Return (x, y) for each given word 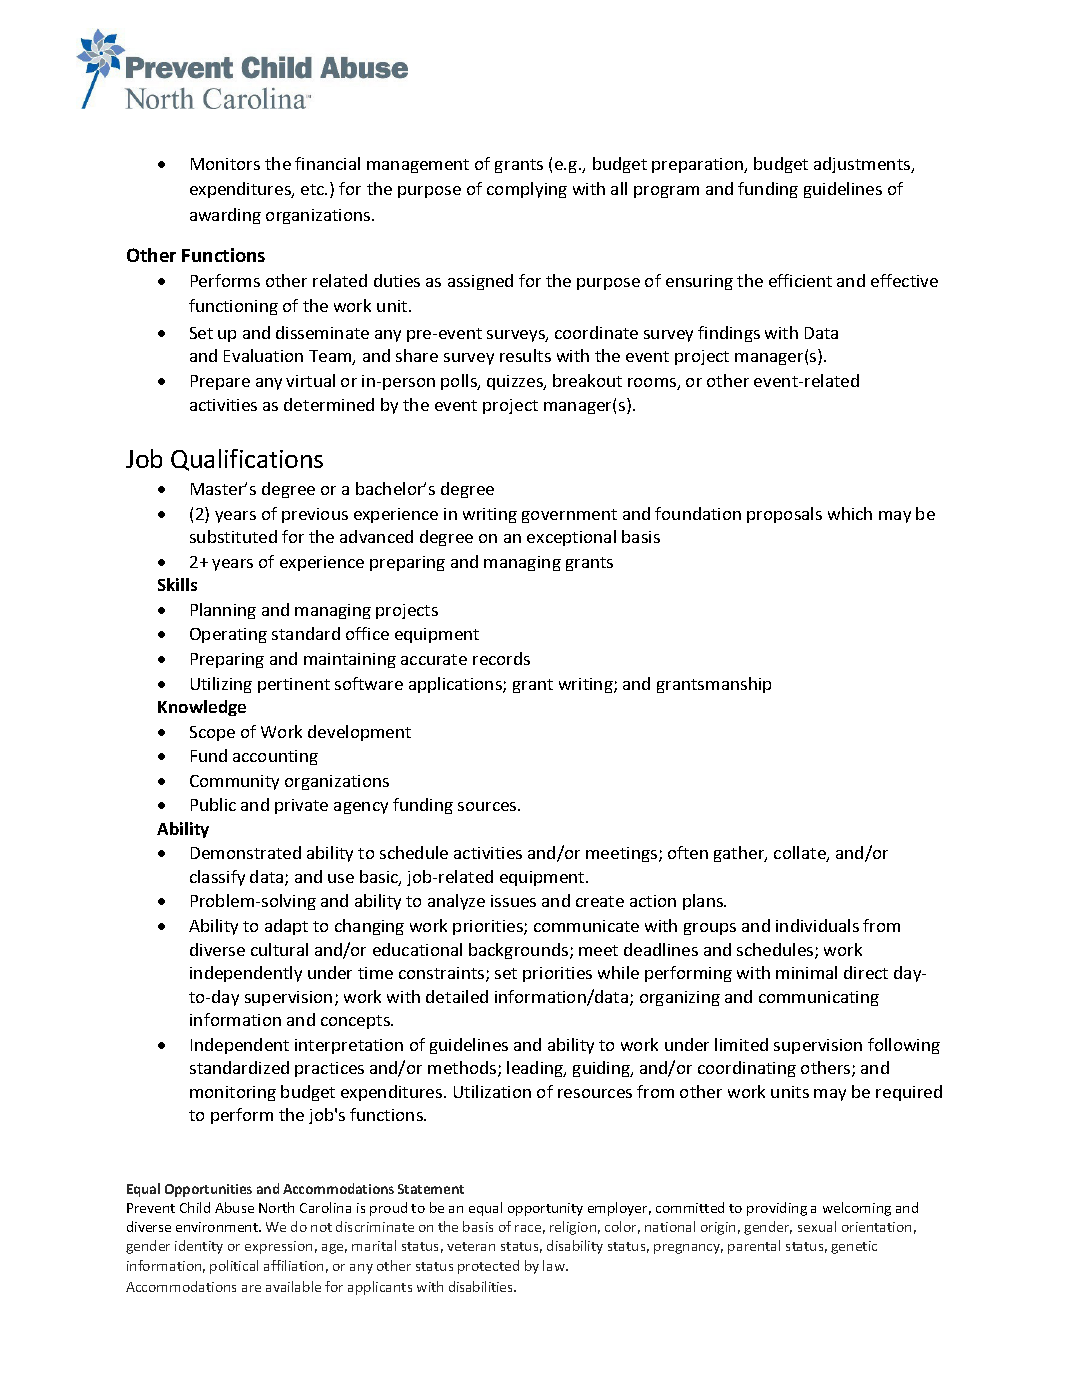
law (555, 1265)
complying (527, 190)
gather (740, 854)
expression (278, 1247)
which (850, 513)
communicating (819, 998)
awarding (225, 216)
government (569, 516)
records (501, 658)
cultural (279, 949)
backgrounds (520, 951)
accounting (275, 757)
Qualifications (247, 460)
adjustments (863, 165)
